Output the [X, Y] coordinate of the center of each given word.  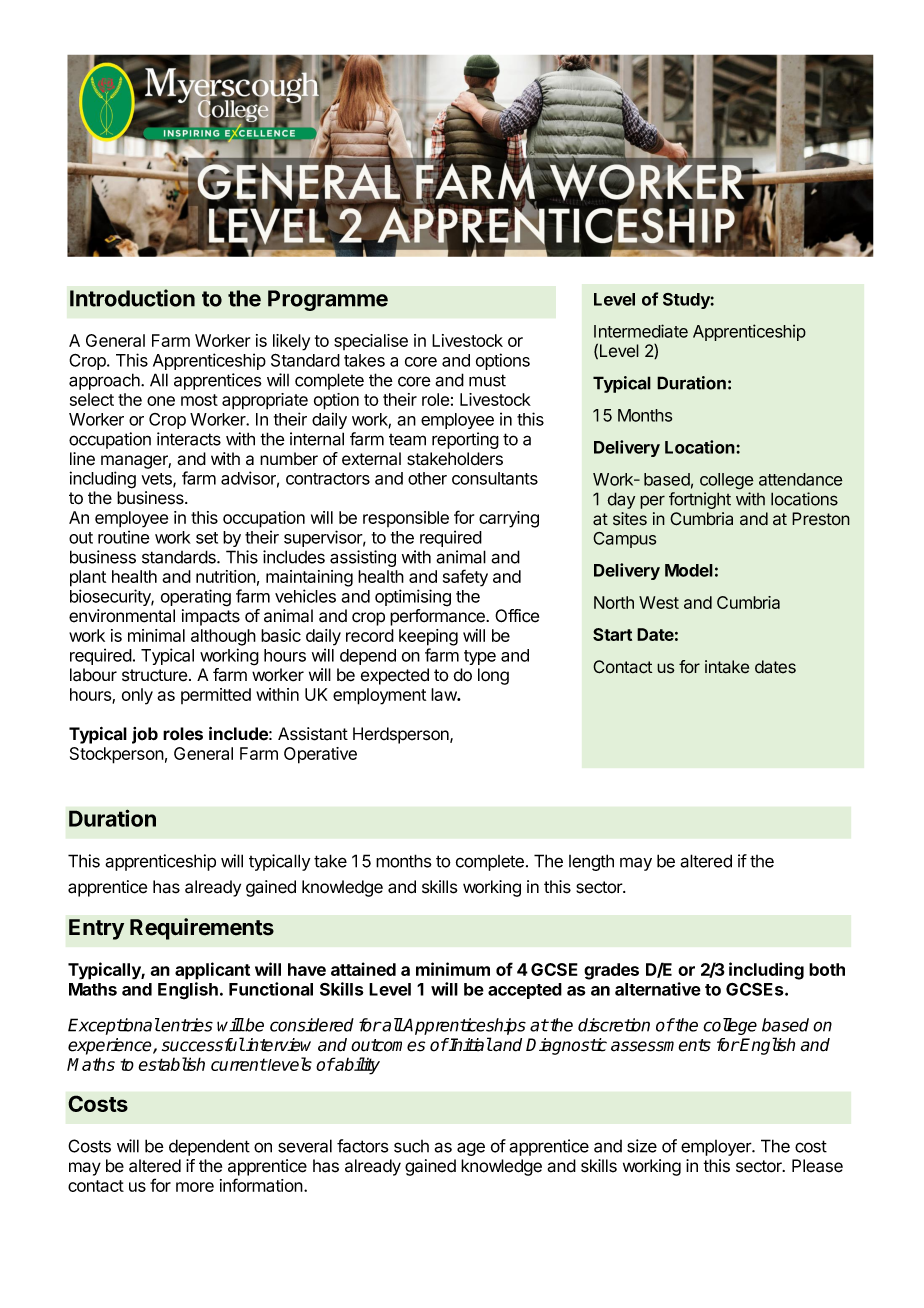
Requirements [202, 929]
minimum [453, 969]
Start [612, 634]
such [411, 1146]
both [827, 969]
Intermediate [641, 331]
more [195, 1187]
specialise [371, 342]
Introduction [132, 298]
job [145, 735]
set [207, 538]
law [444, 694]
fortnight [700, 500]
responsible [406, 519]
